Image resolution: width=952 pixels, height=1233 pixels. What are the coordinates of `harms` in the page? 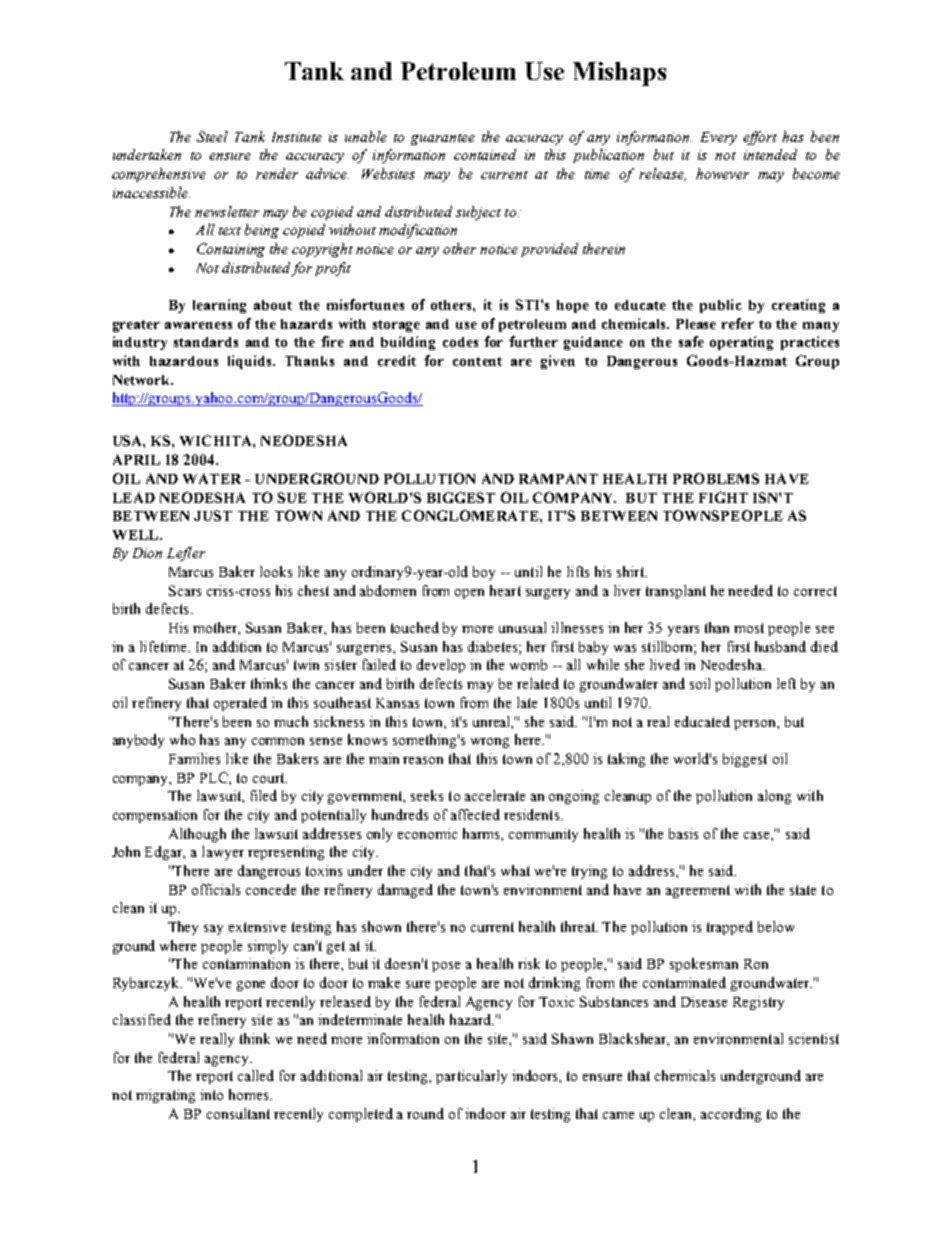 It's located at (482, 833).
